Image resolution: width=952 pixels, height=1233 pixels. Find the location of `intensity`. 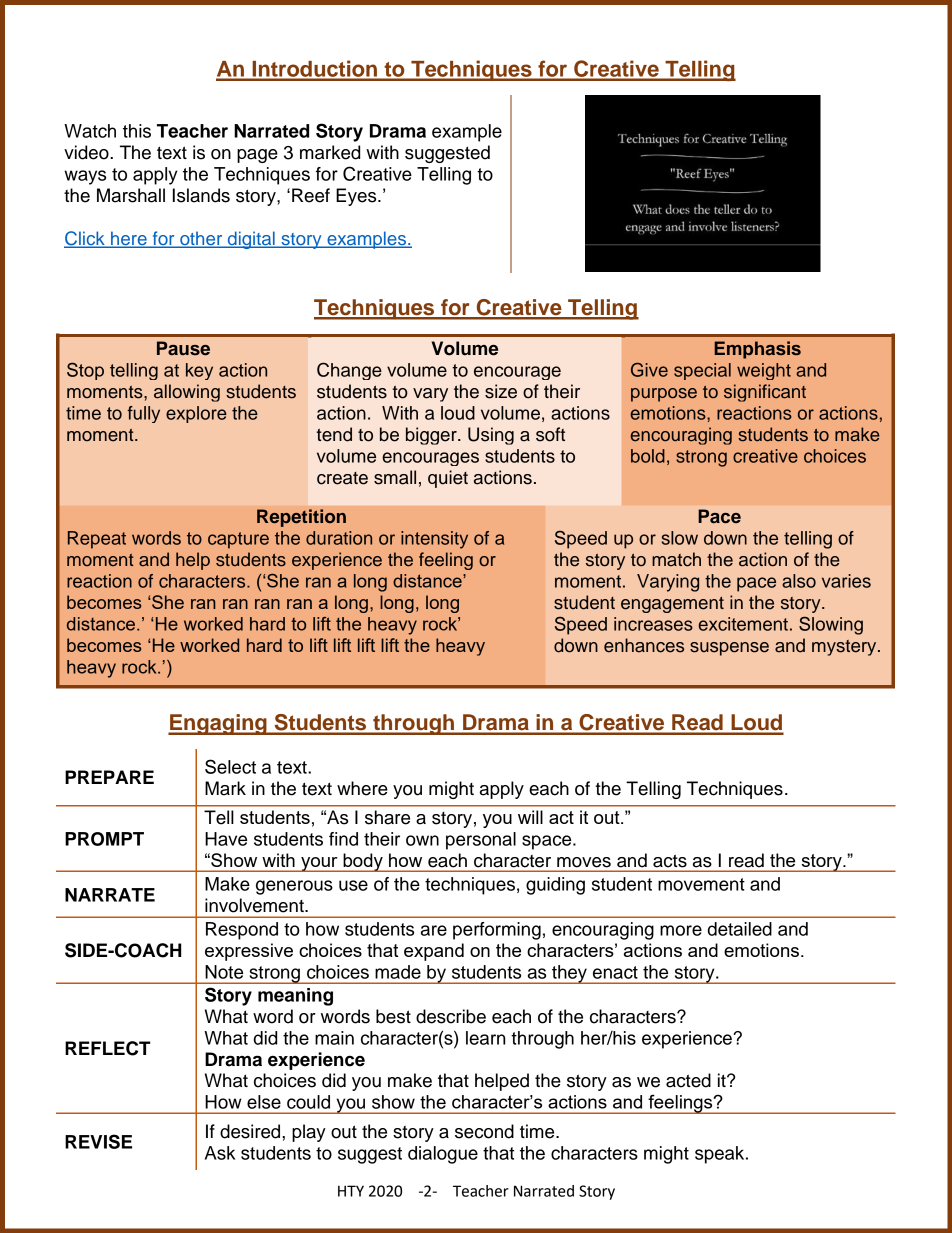

intensity is located at coordinates (434, 540).
